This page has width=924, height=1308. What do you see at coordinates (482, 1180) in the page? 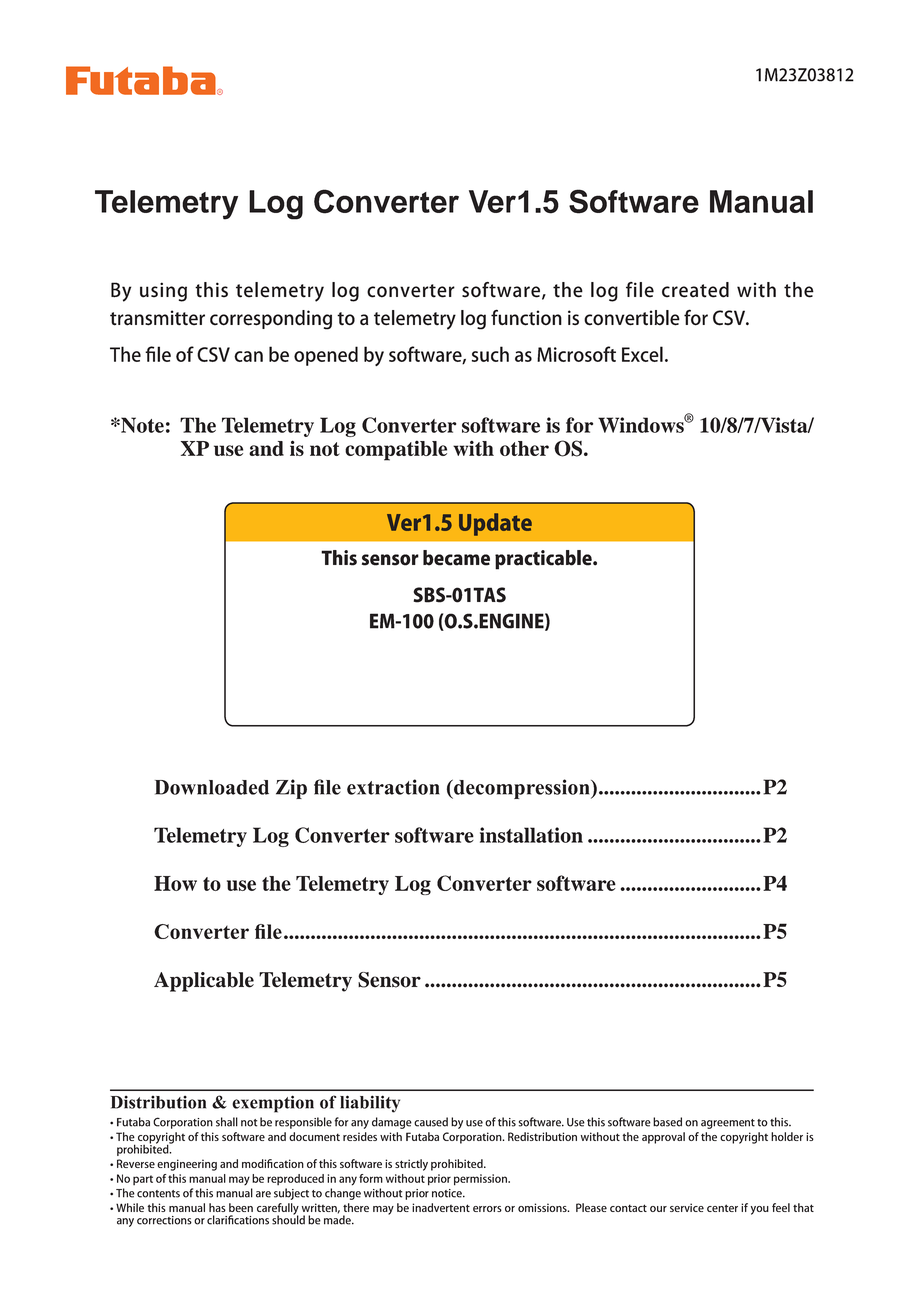
I see `permission` at bounding box center [482, 1180].
